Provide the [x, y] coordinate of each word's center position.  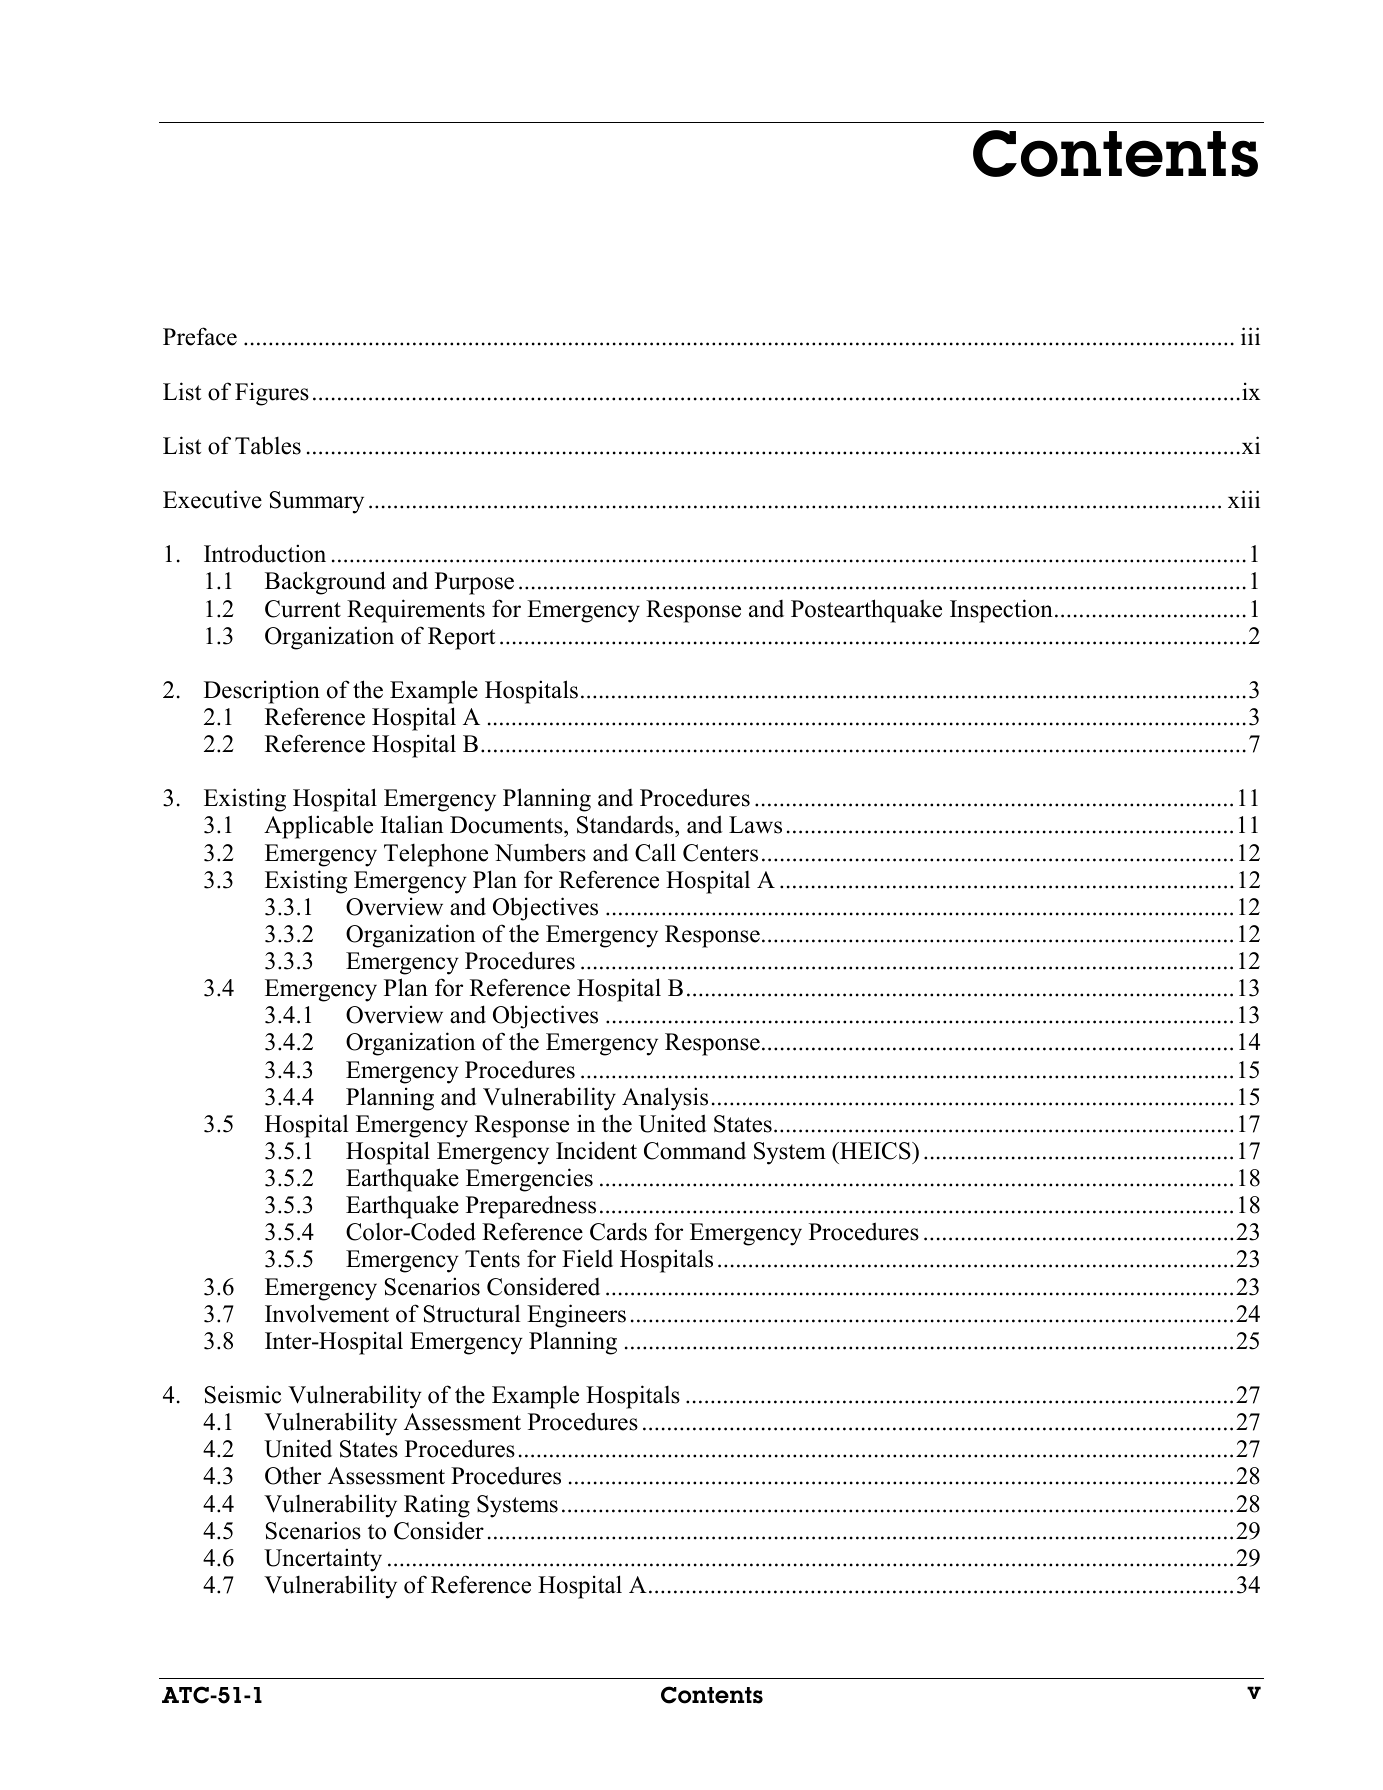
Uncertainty [323, 1560]
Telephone [436, 855]
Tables [268, 445]
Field [587, 1258]
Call [655, 852]
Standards [626, 826]
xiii [1244, 499]
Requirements [416, 611]
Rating [437, 1506]
